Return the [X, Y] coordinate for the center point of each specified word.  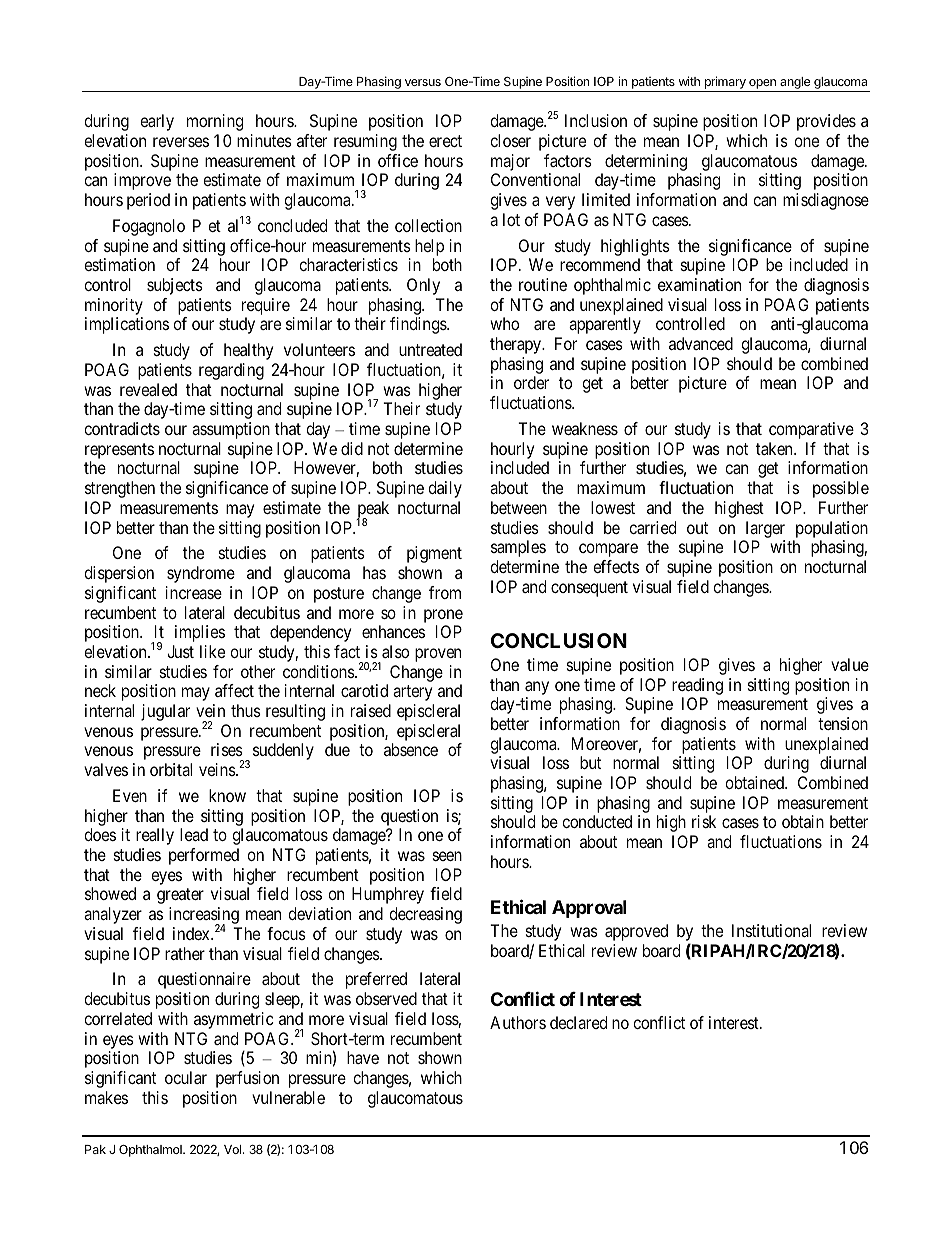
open [762, 85]
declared [578, 1022]
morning [215, 122]
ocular [186, 1077]
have [363, 1057]
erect [445, 141]
